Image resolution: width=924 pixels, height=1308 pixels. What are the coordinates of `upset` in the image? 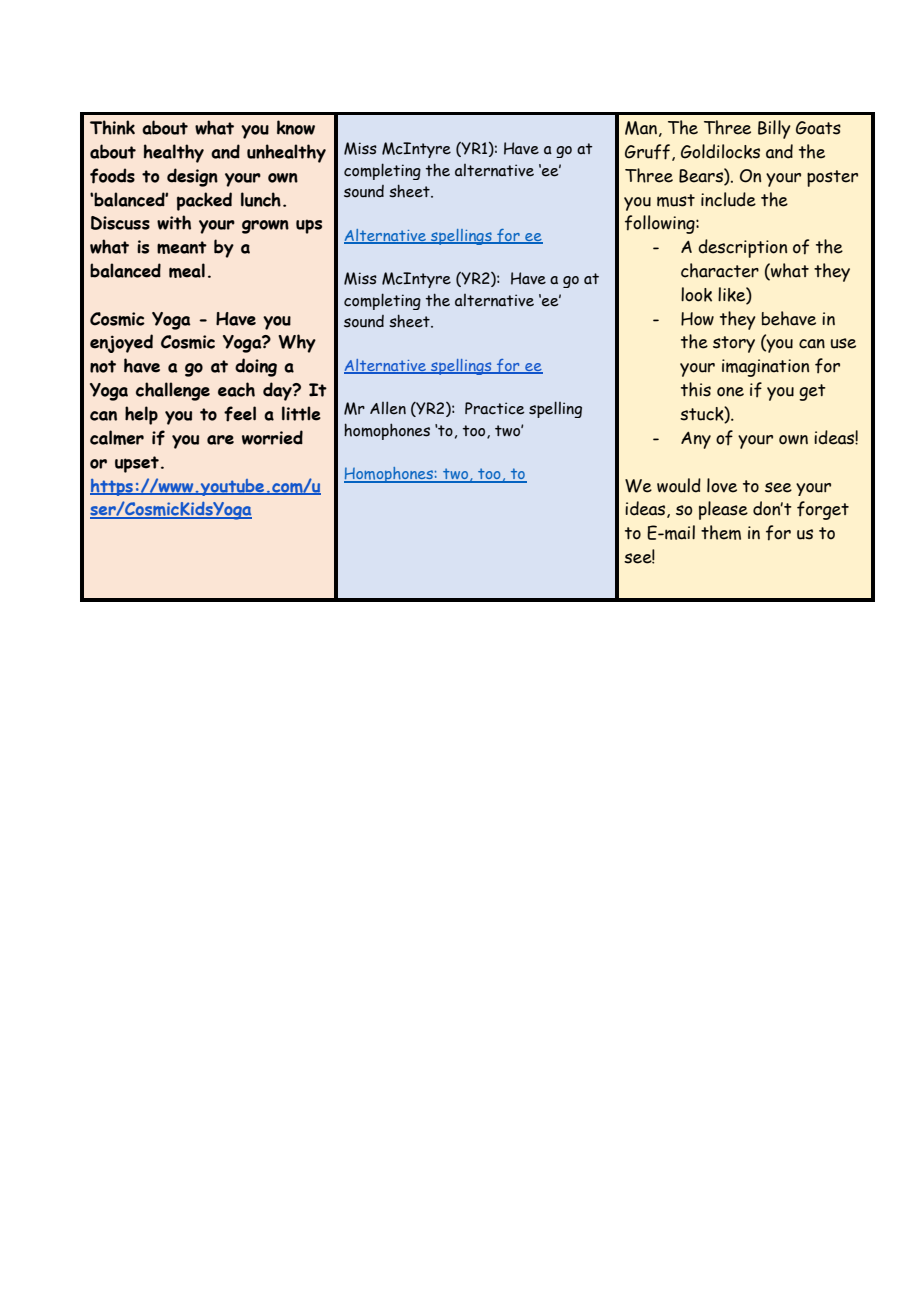 It's located at (137, 464).
